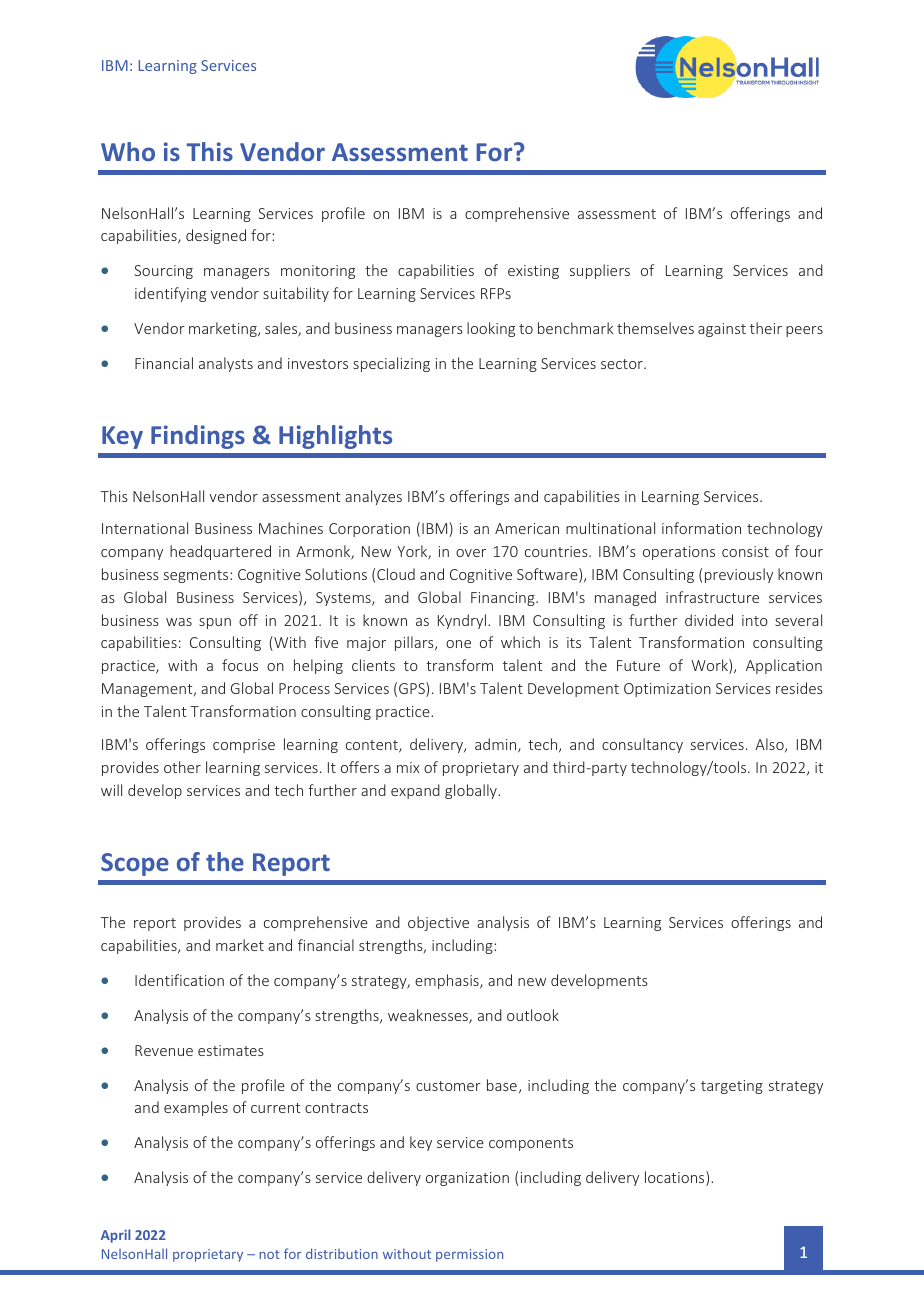  What do you see at coordinates (216, 236) in the page?
I see `designed` at bounding box center [216, 236].
